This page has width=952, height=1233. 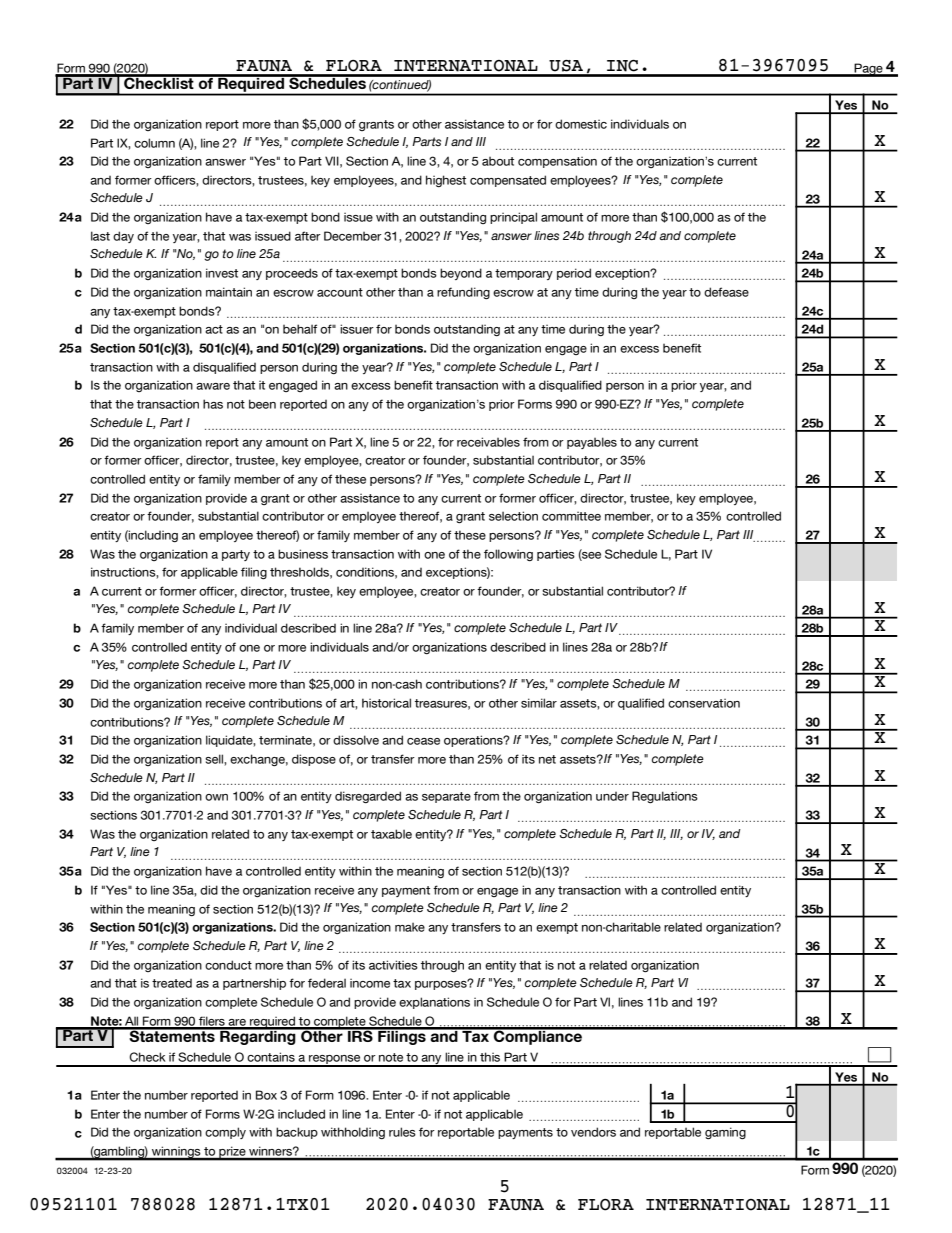 What do you see at coordinates (446, 181) in the page?
I see `highest` at bounding box center [446, 181].
